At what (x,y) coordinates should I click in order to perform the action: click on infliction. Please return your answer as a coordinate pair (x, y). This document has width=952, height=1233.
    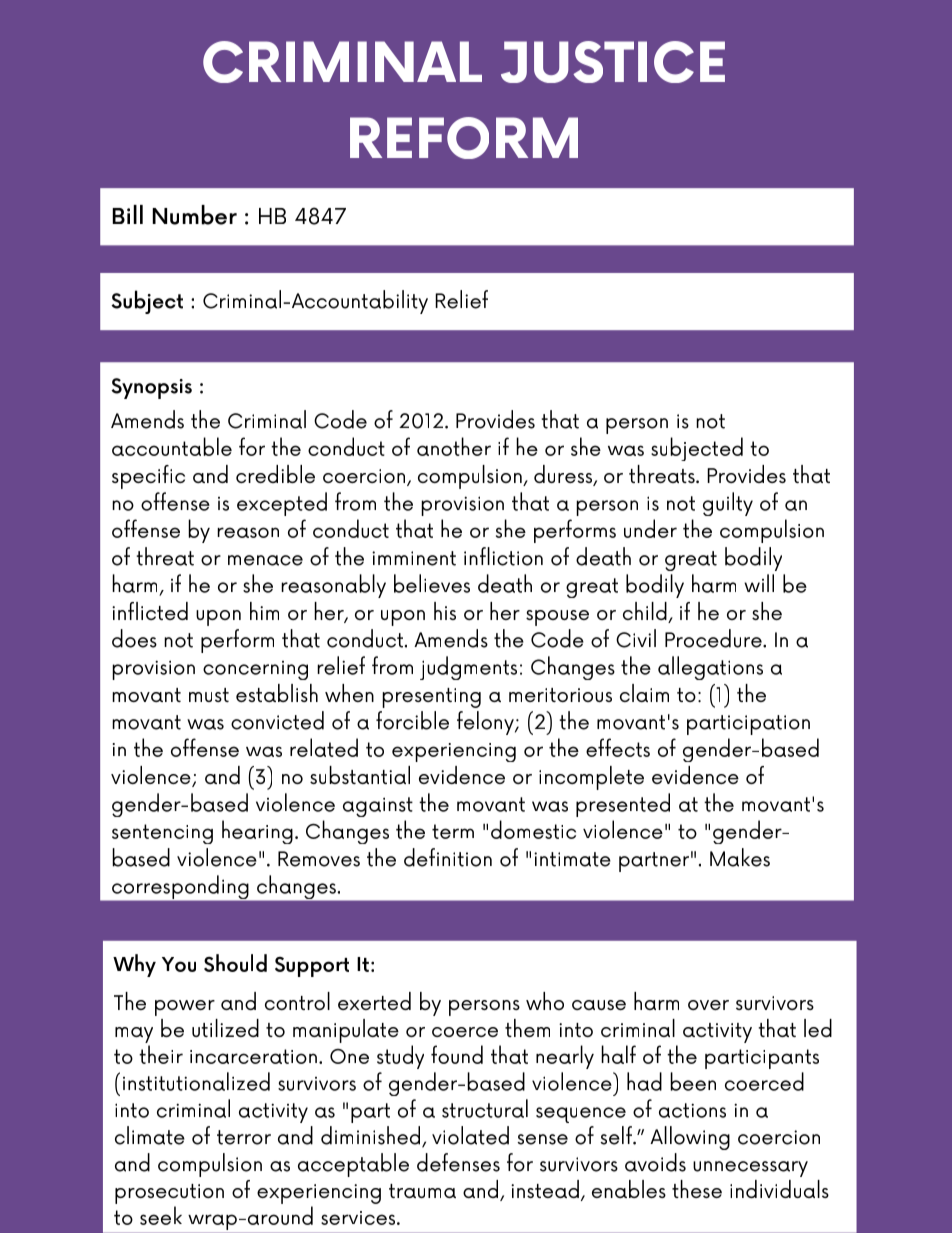
    Looking at the image, I should click on (503, 556).
